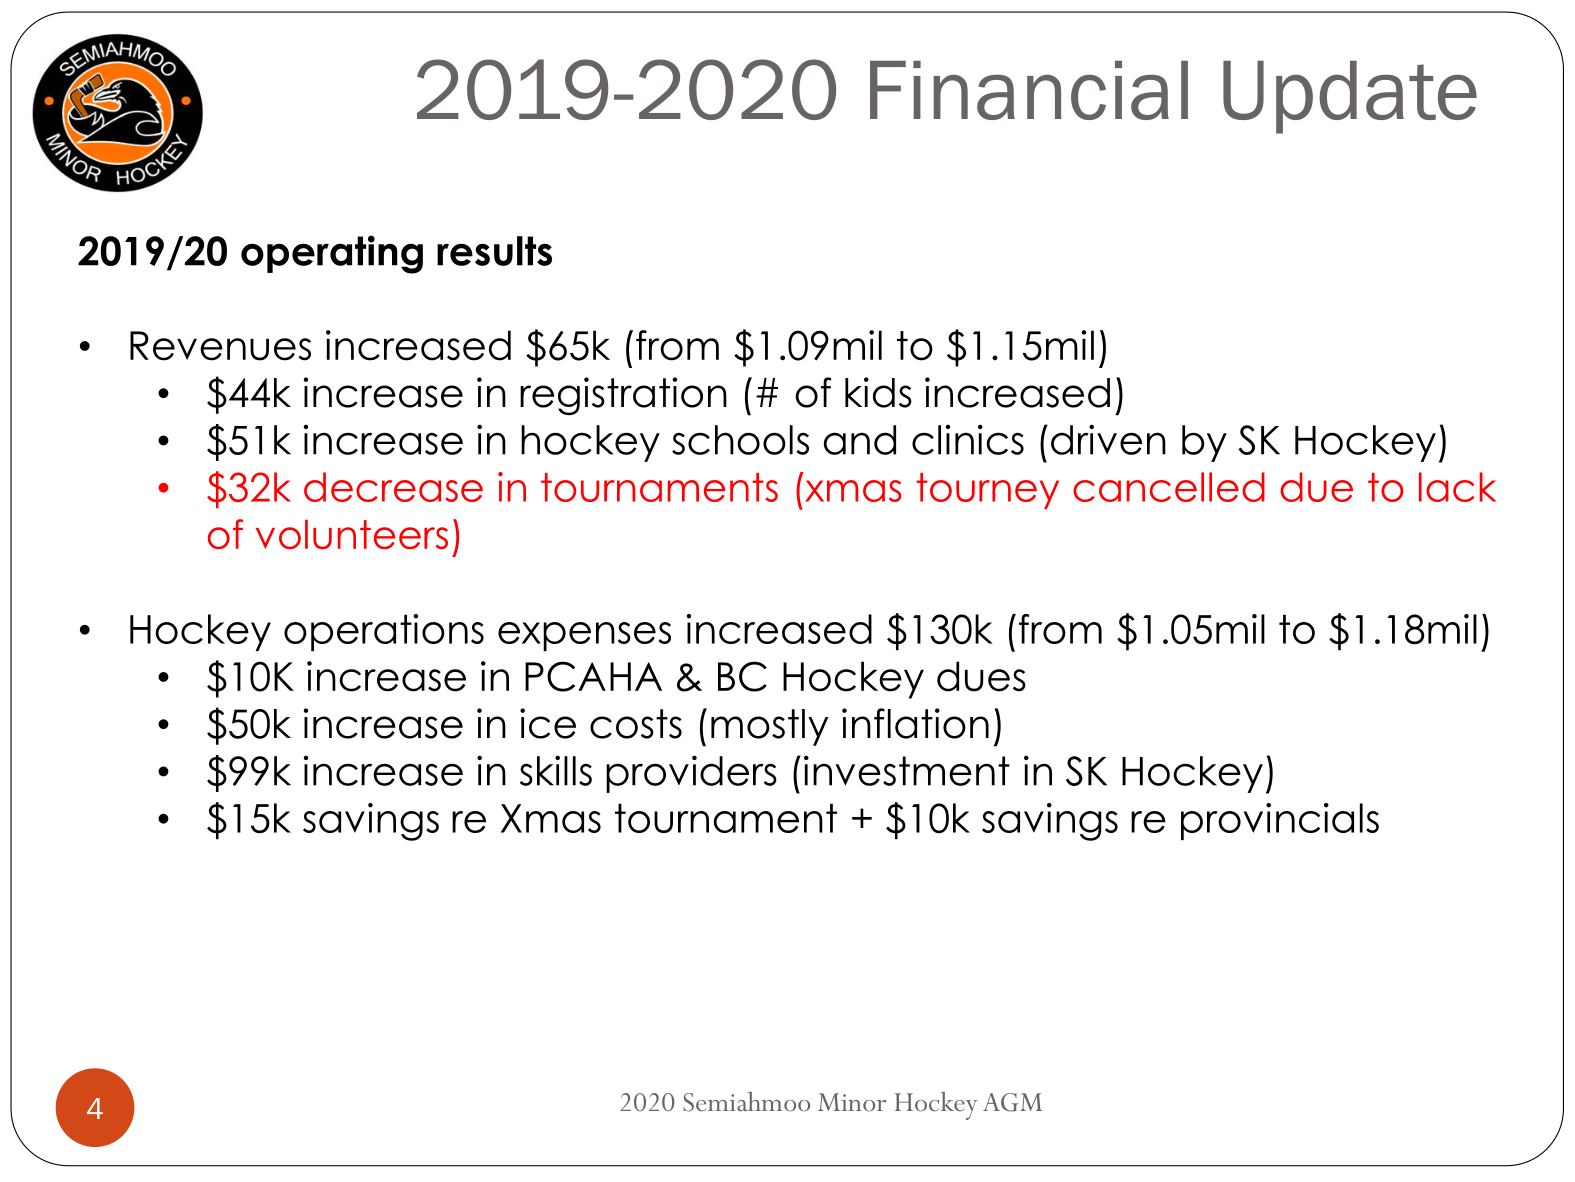  I want to click on kids, so click(878, 392).
